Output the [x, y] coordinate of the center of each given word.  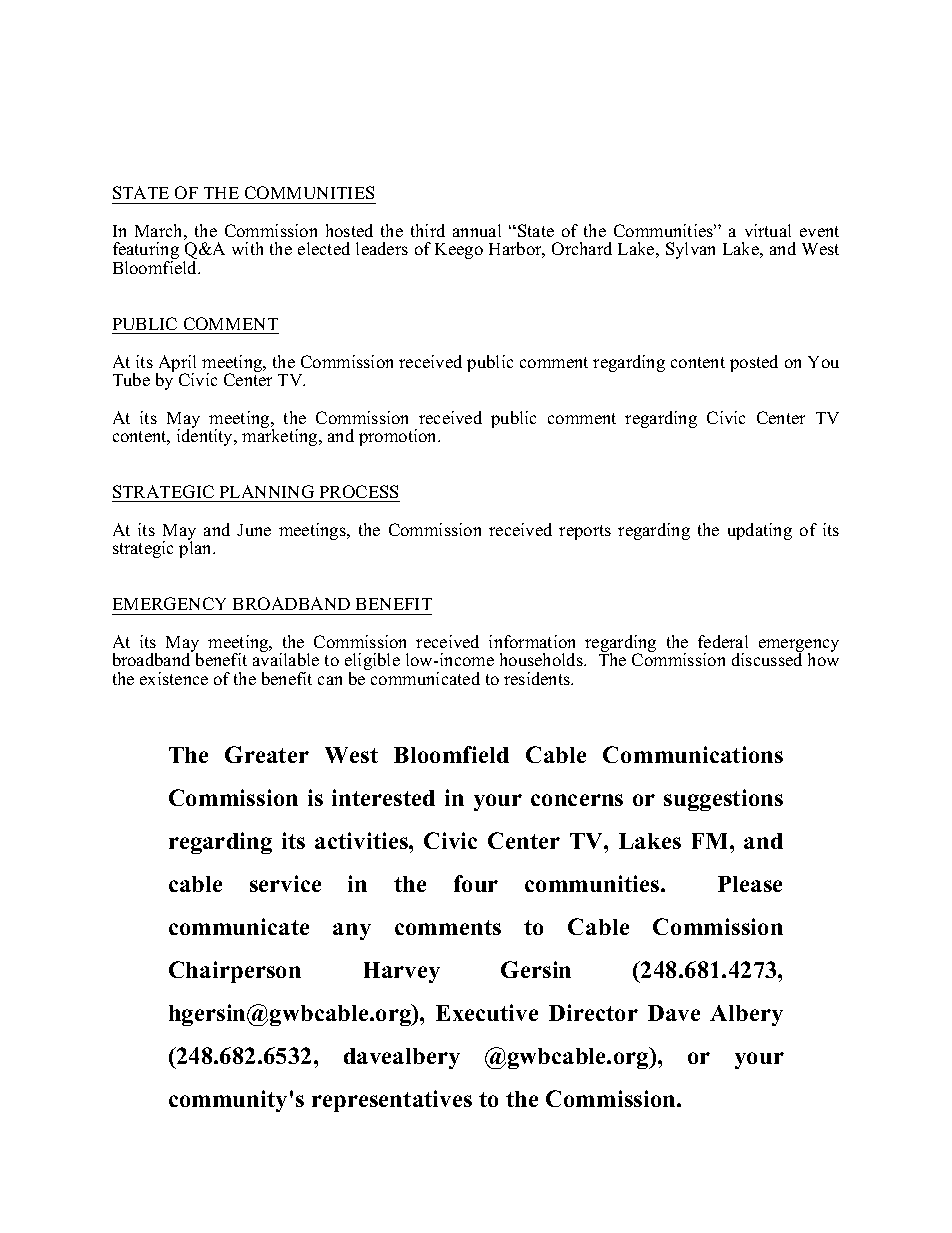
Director [593, 1012]
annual [477, 230]
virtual [768, 230]
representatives [392, 1101]
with [247, 248]
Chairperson [235, 972]
